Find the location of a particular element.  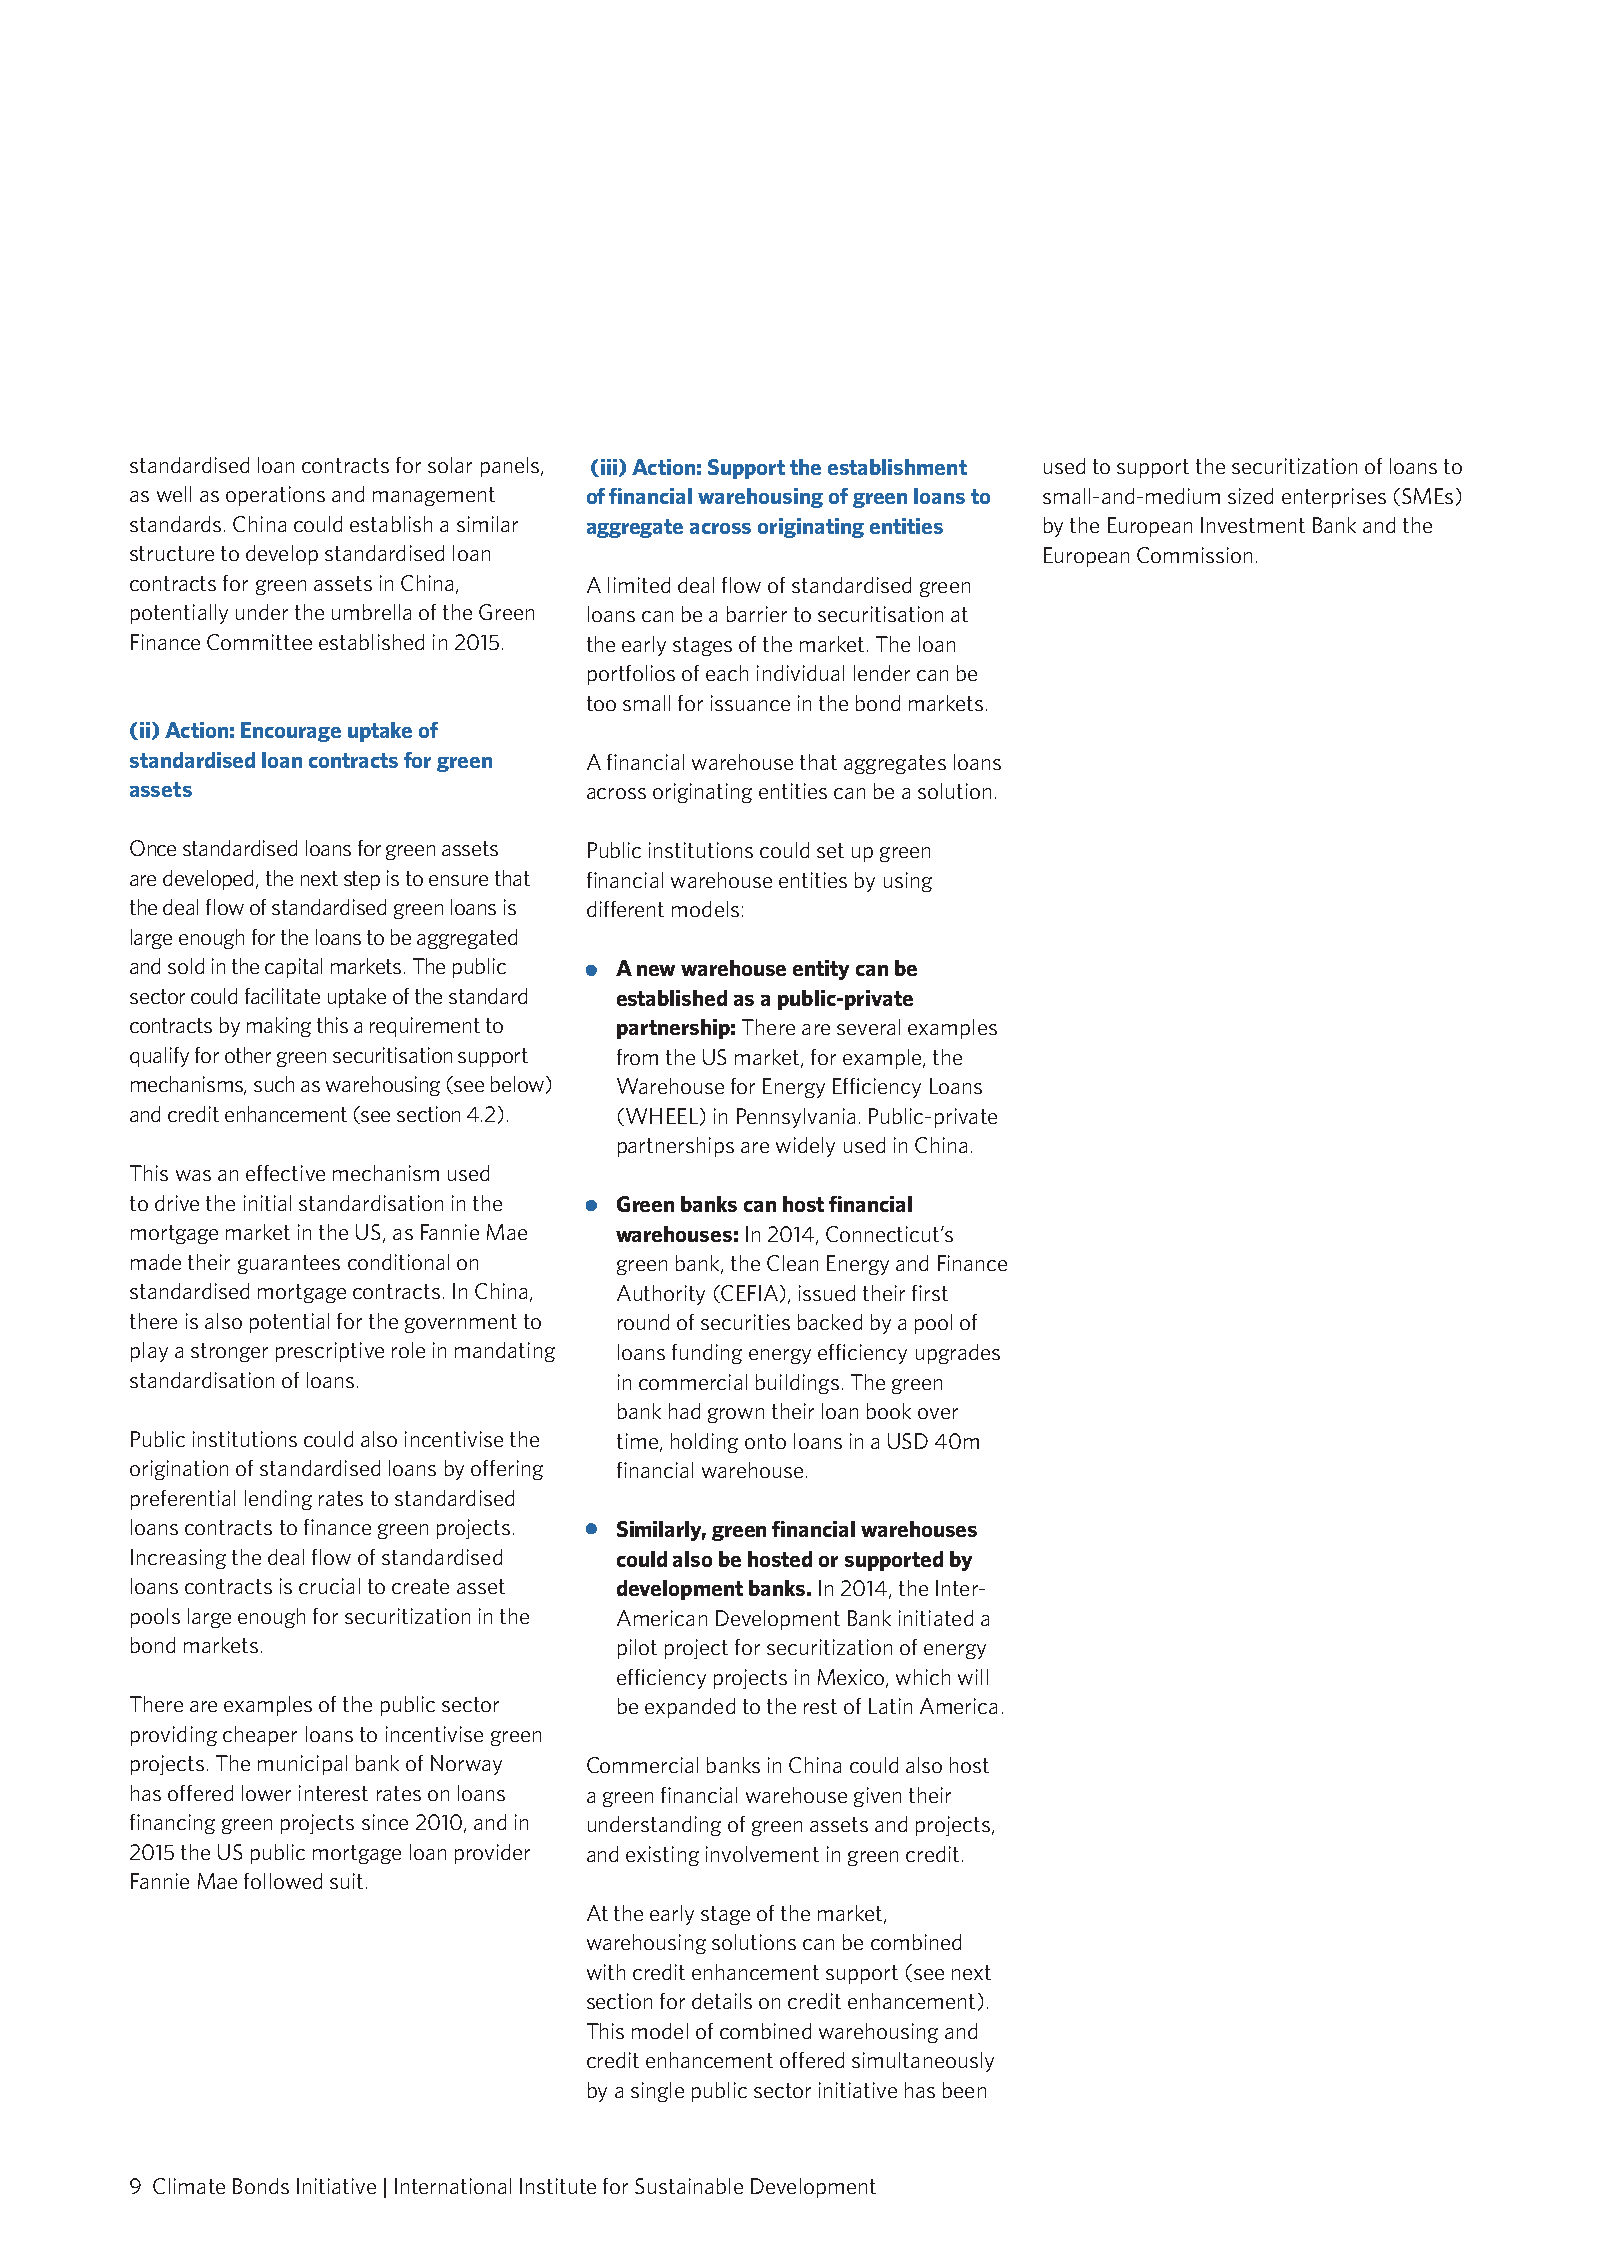

several is located at coordinates (868, 1027).
